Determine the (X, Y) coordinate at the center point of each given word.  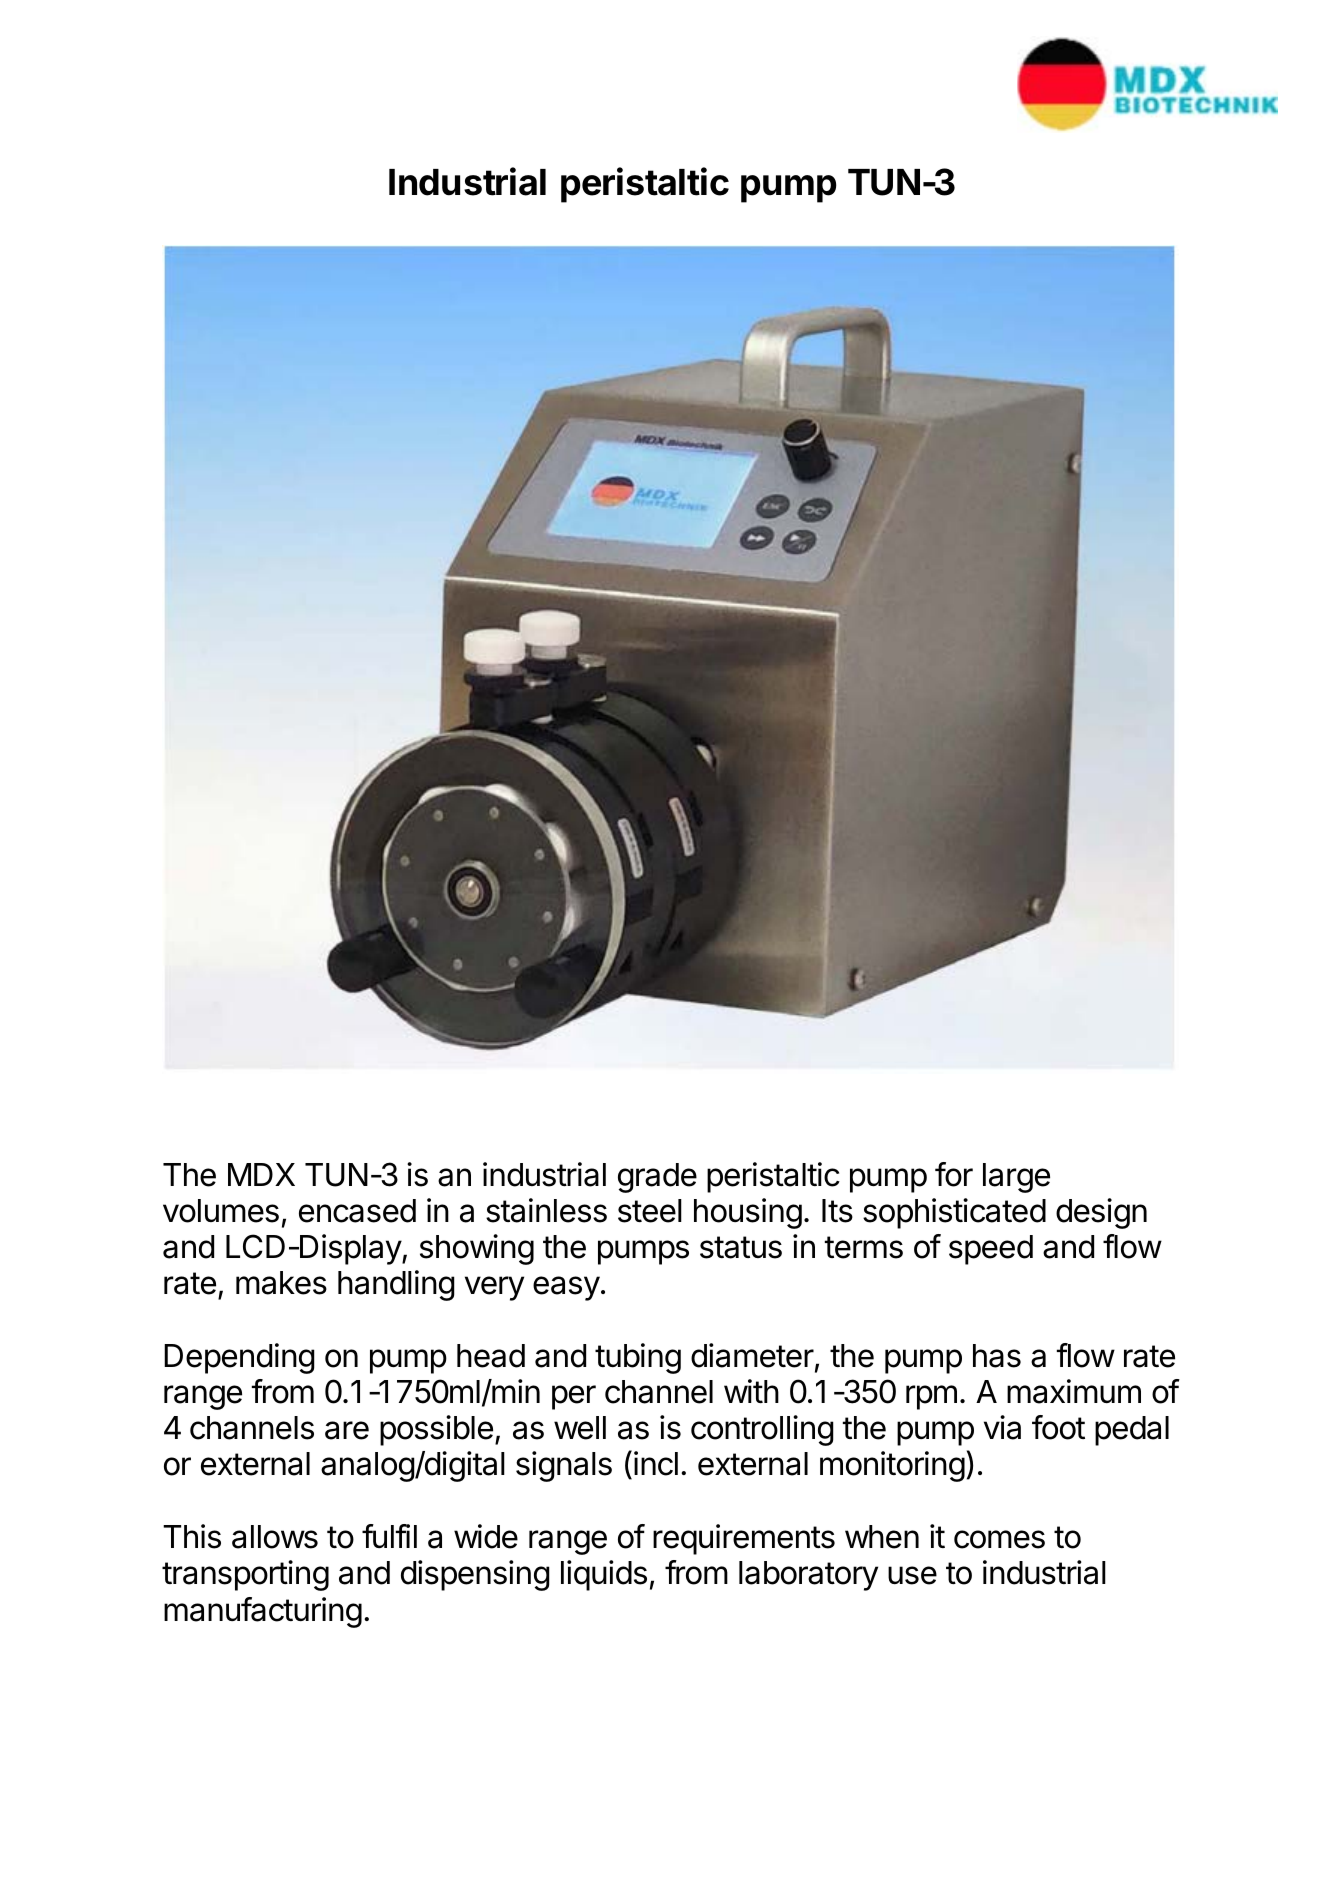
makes (281, 1283)
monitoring (892, 1466)
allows (275, 1537)
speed (991, 1250)
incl (656, 1463)
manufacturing (263, 1612)
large (1016, 1178)
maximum (1074, 1391)
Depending (239, 1358)
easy (566, 1288)
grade (657, 1178)
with (751, 1391)
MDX (261, 1174)
